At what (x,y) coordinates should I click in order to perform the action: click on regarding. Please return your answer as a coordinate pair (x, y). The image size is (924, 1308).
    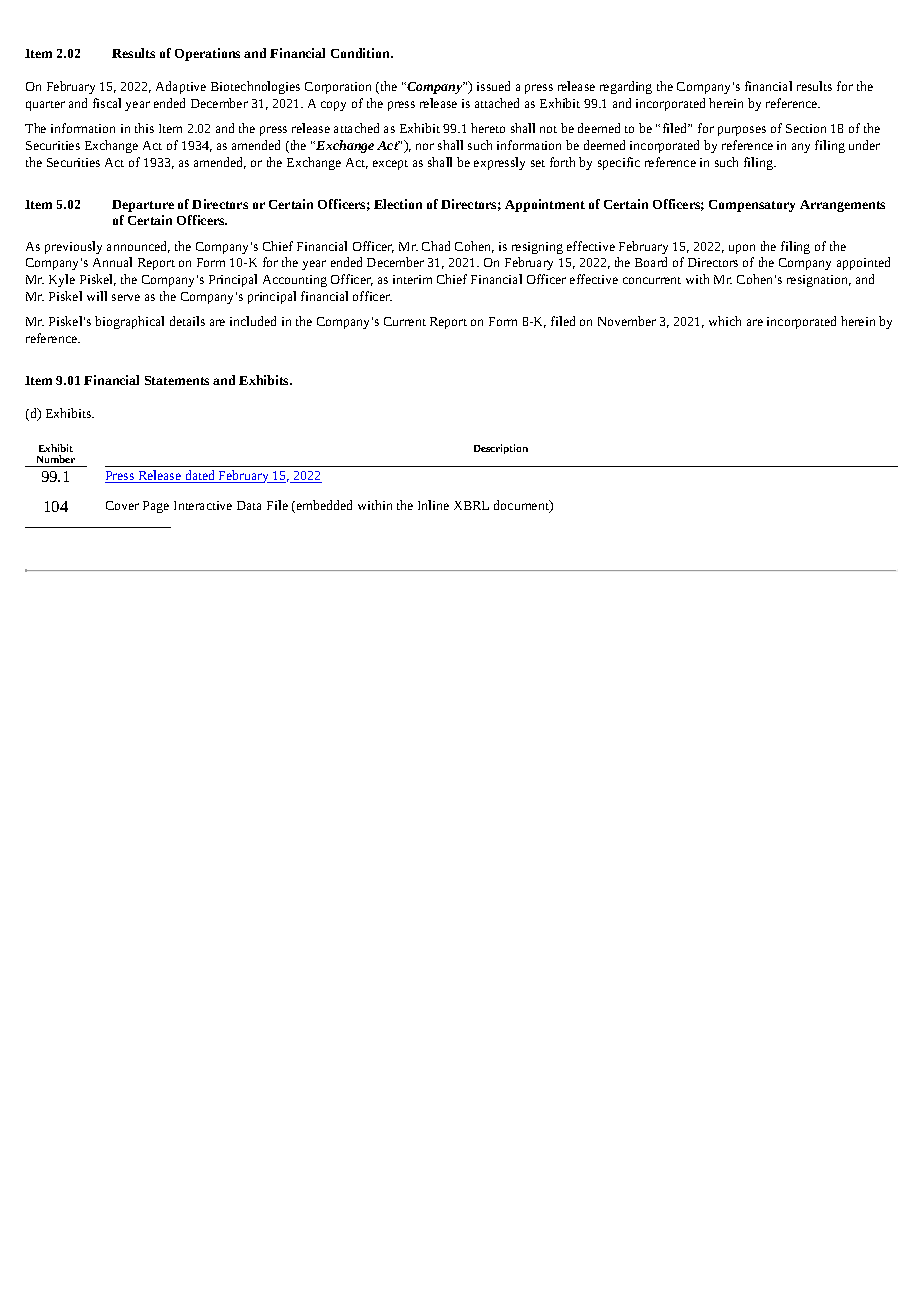
    Looking at the image, I should click on (626, 87).
